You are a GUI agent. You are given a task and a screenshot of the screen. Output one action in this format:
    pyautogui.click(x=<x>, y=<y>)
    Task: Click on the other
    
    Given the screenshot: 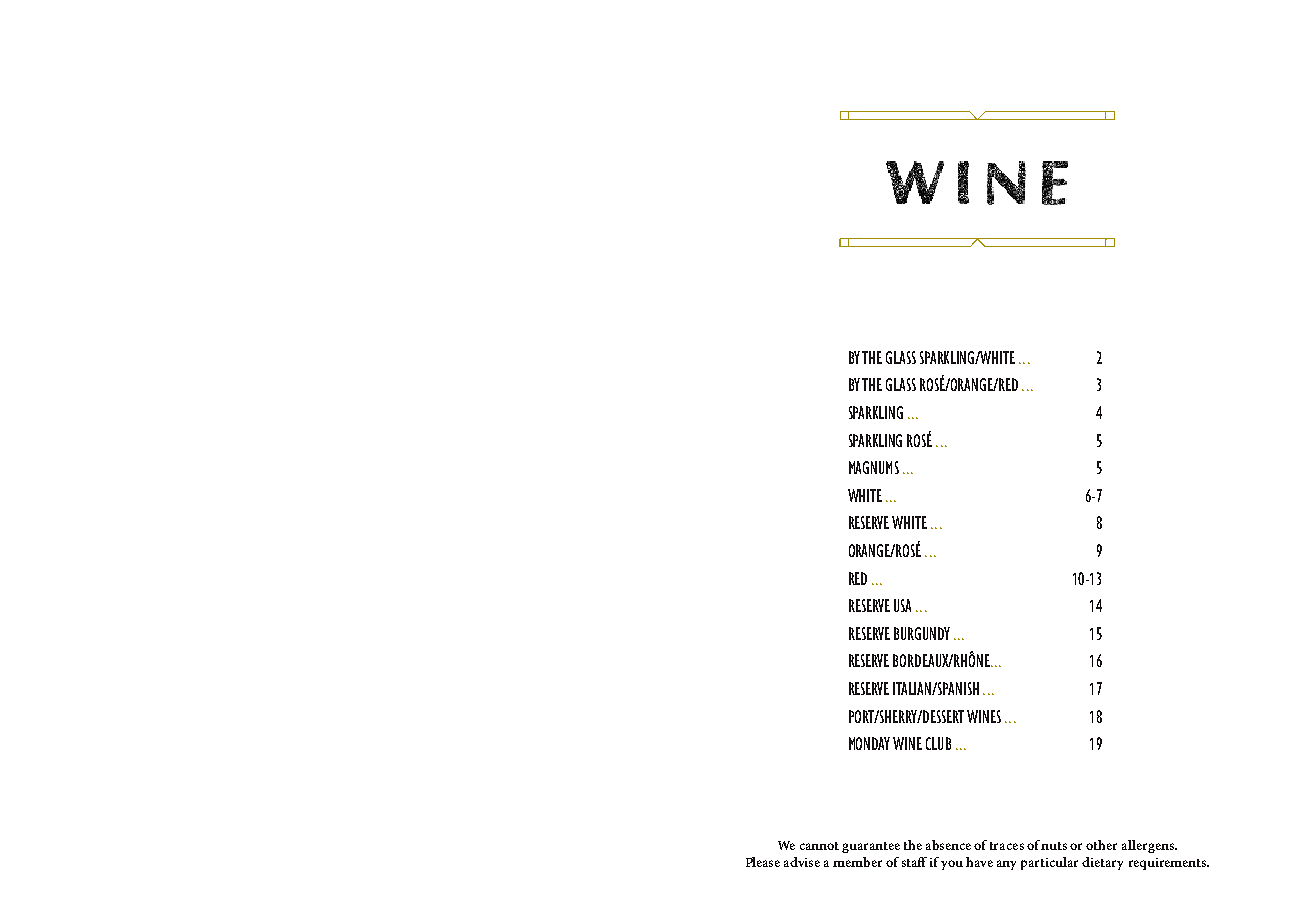 What is the action you would take?
    pyautogui.click(x=1101, y=845)
